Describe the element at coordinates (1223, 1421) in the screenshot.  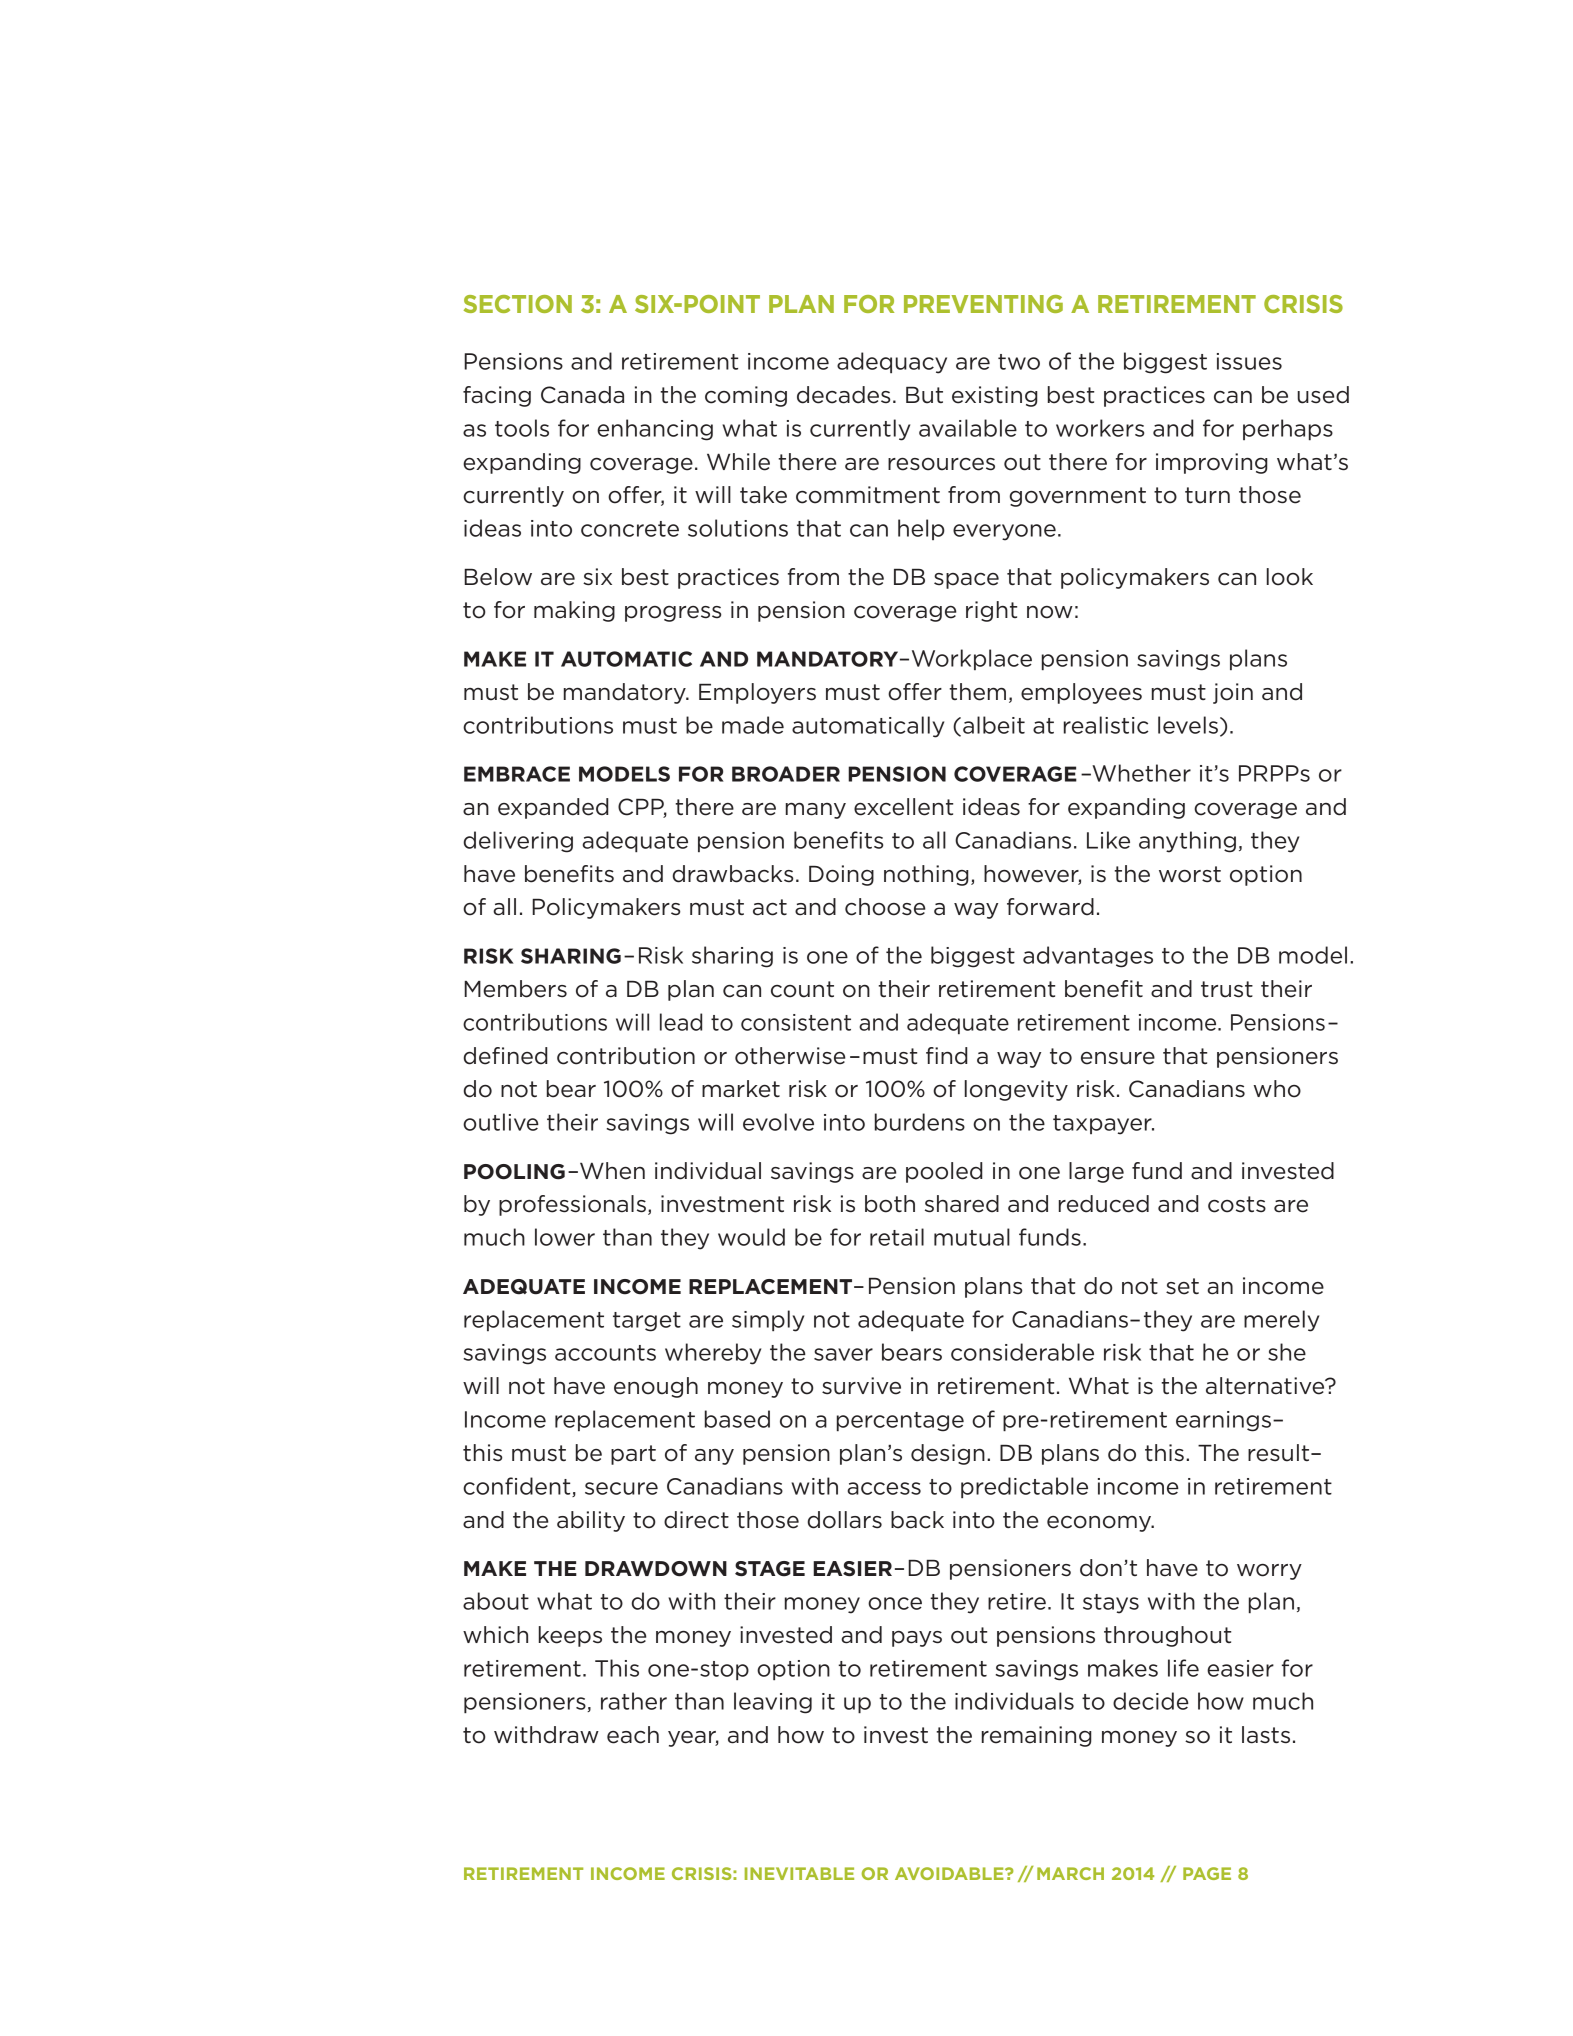
I see `earnings` at that location.
